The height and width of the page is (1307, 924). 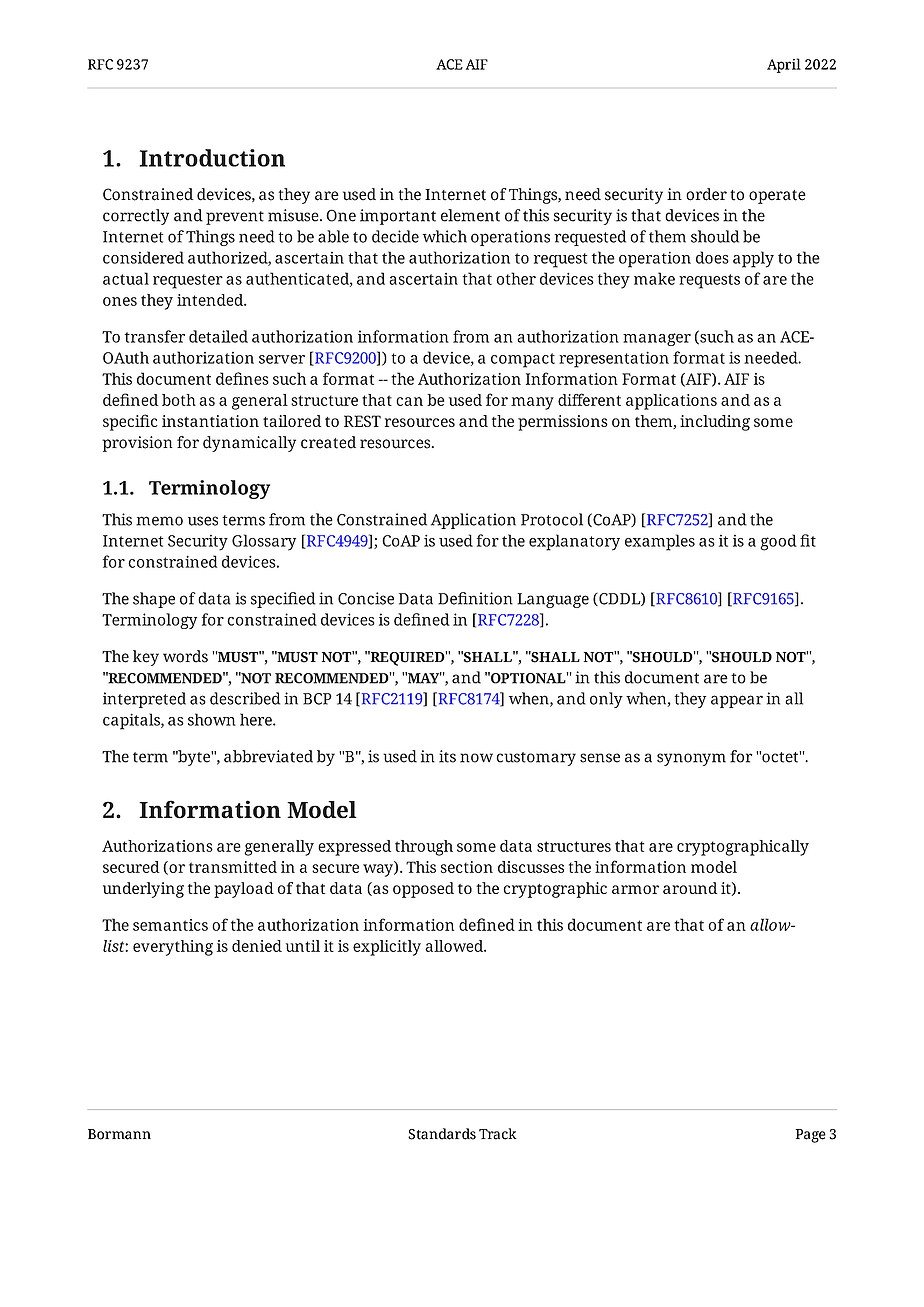 What do you see at coordinates (476, 758) in the page?
I see `now` at bounding box center [476, 758].
